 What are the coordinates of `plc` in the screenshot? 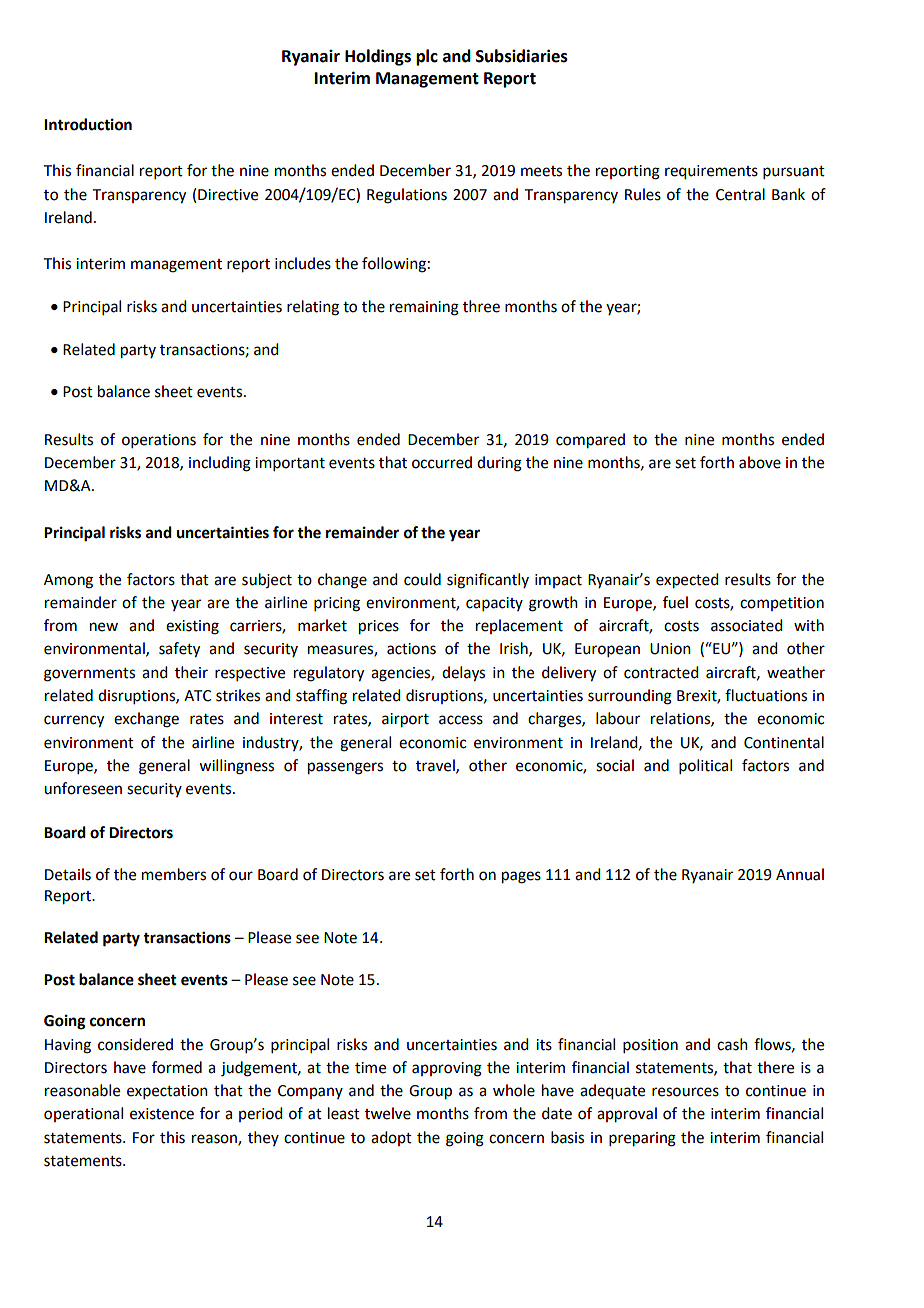 It's located at (427, 57).
